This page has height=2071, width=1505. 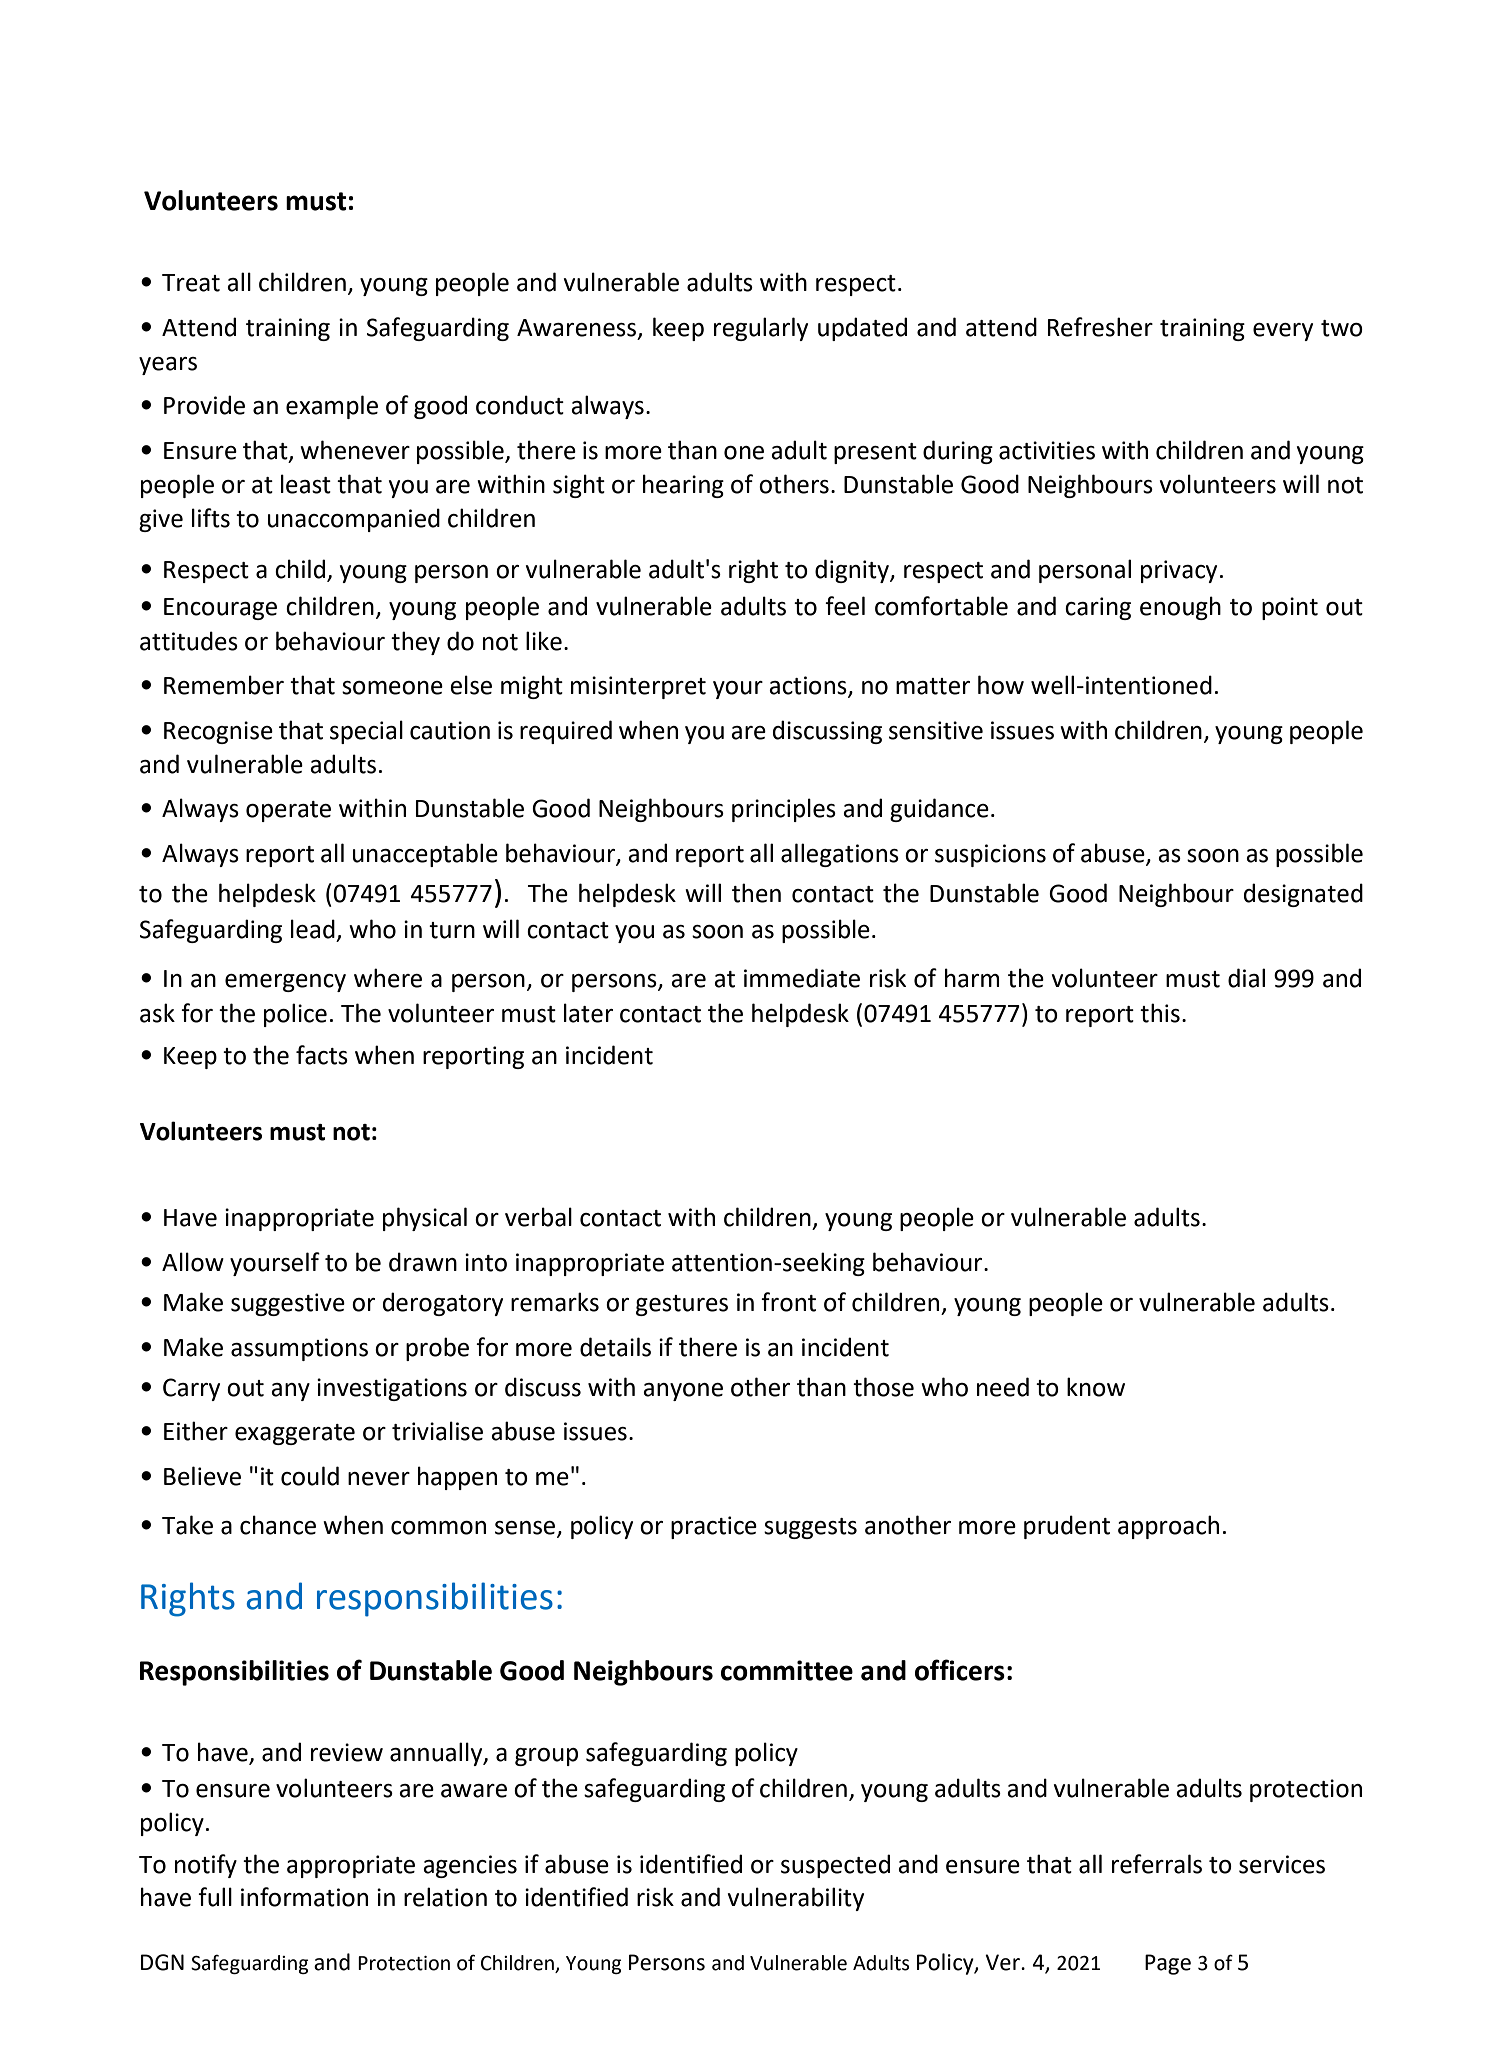 What do you see at coordinates (1160, 1013) in the page?
I see `this` at bounding box center [1160, 1013].
